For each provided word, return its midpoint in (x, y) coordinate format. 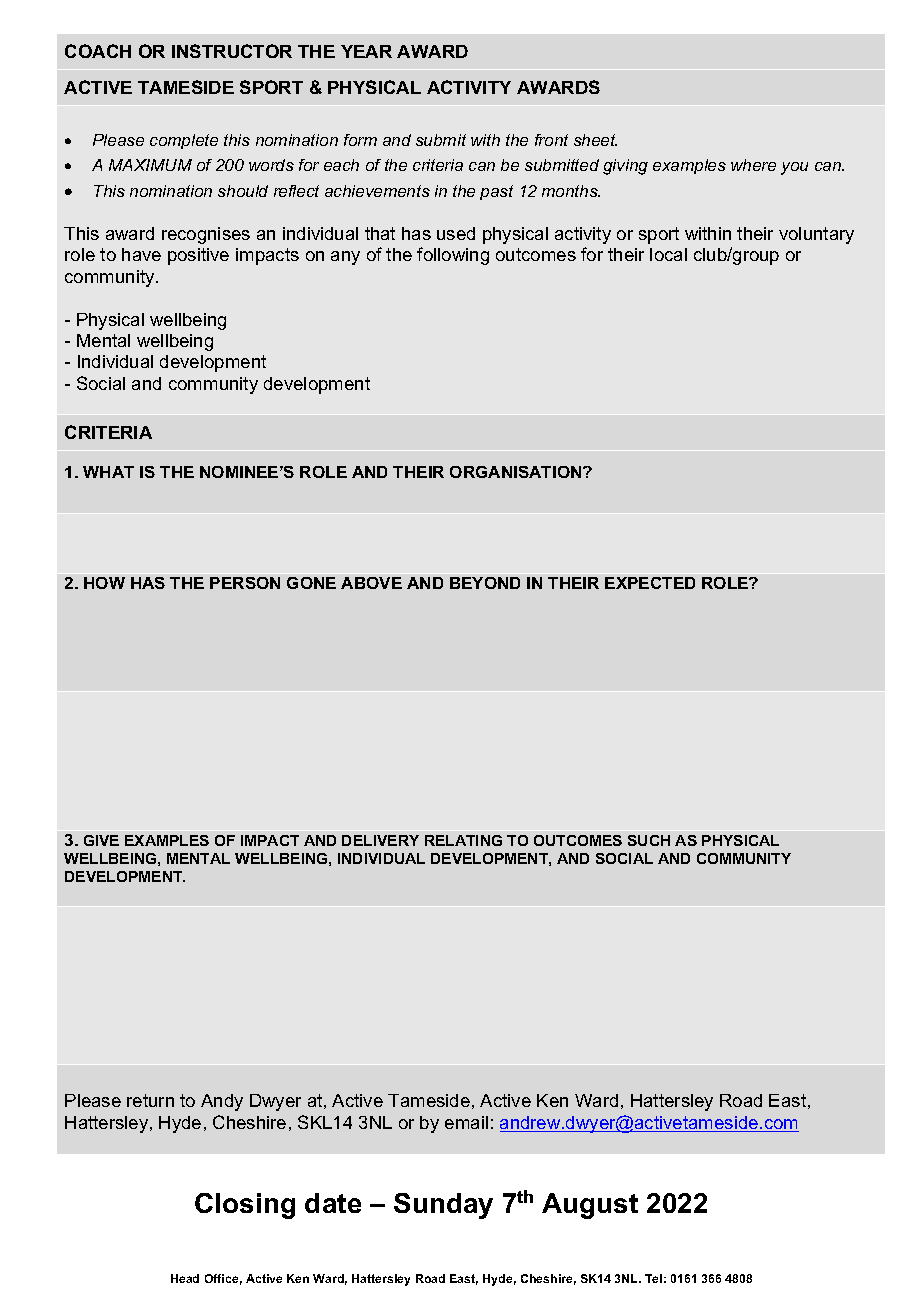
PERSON (245, 583)
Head (185, 1278)
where (753, 165)
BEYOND (485, 583)
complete (184, 141)
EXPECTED (650, 583)
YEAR (366, 51)
